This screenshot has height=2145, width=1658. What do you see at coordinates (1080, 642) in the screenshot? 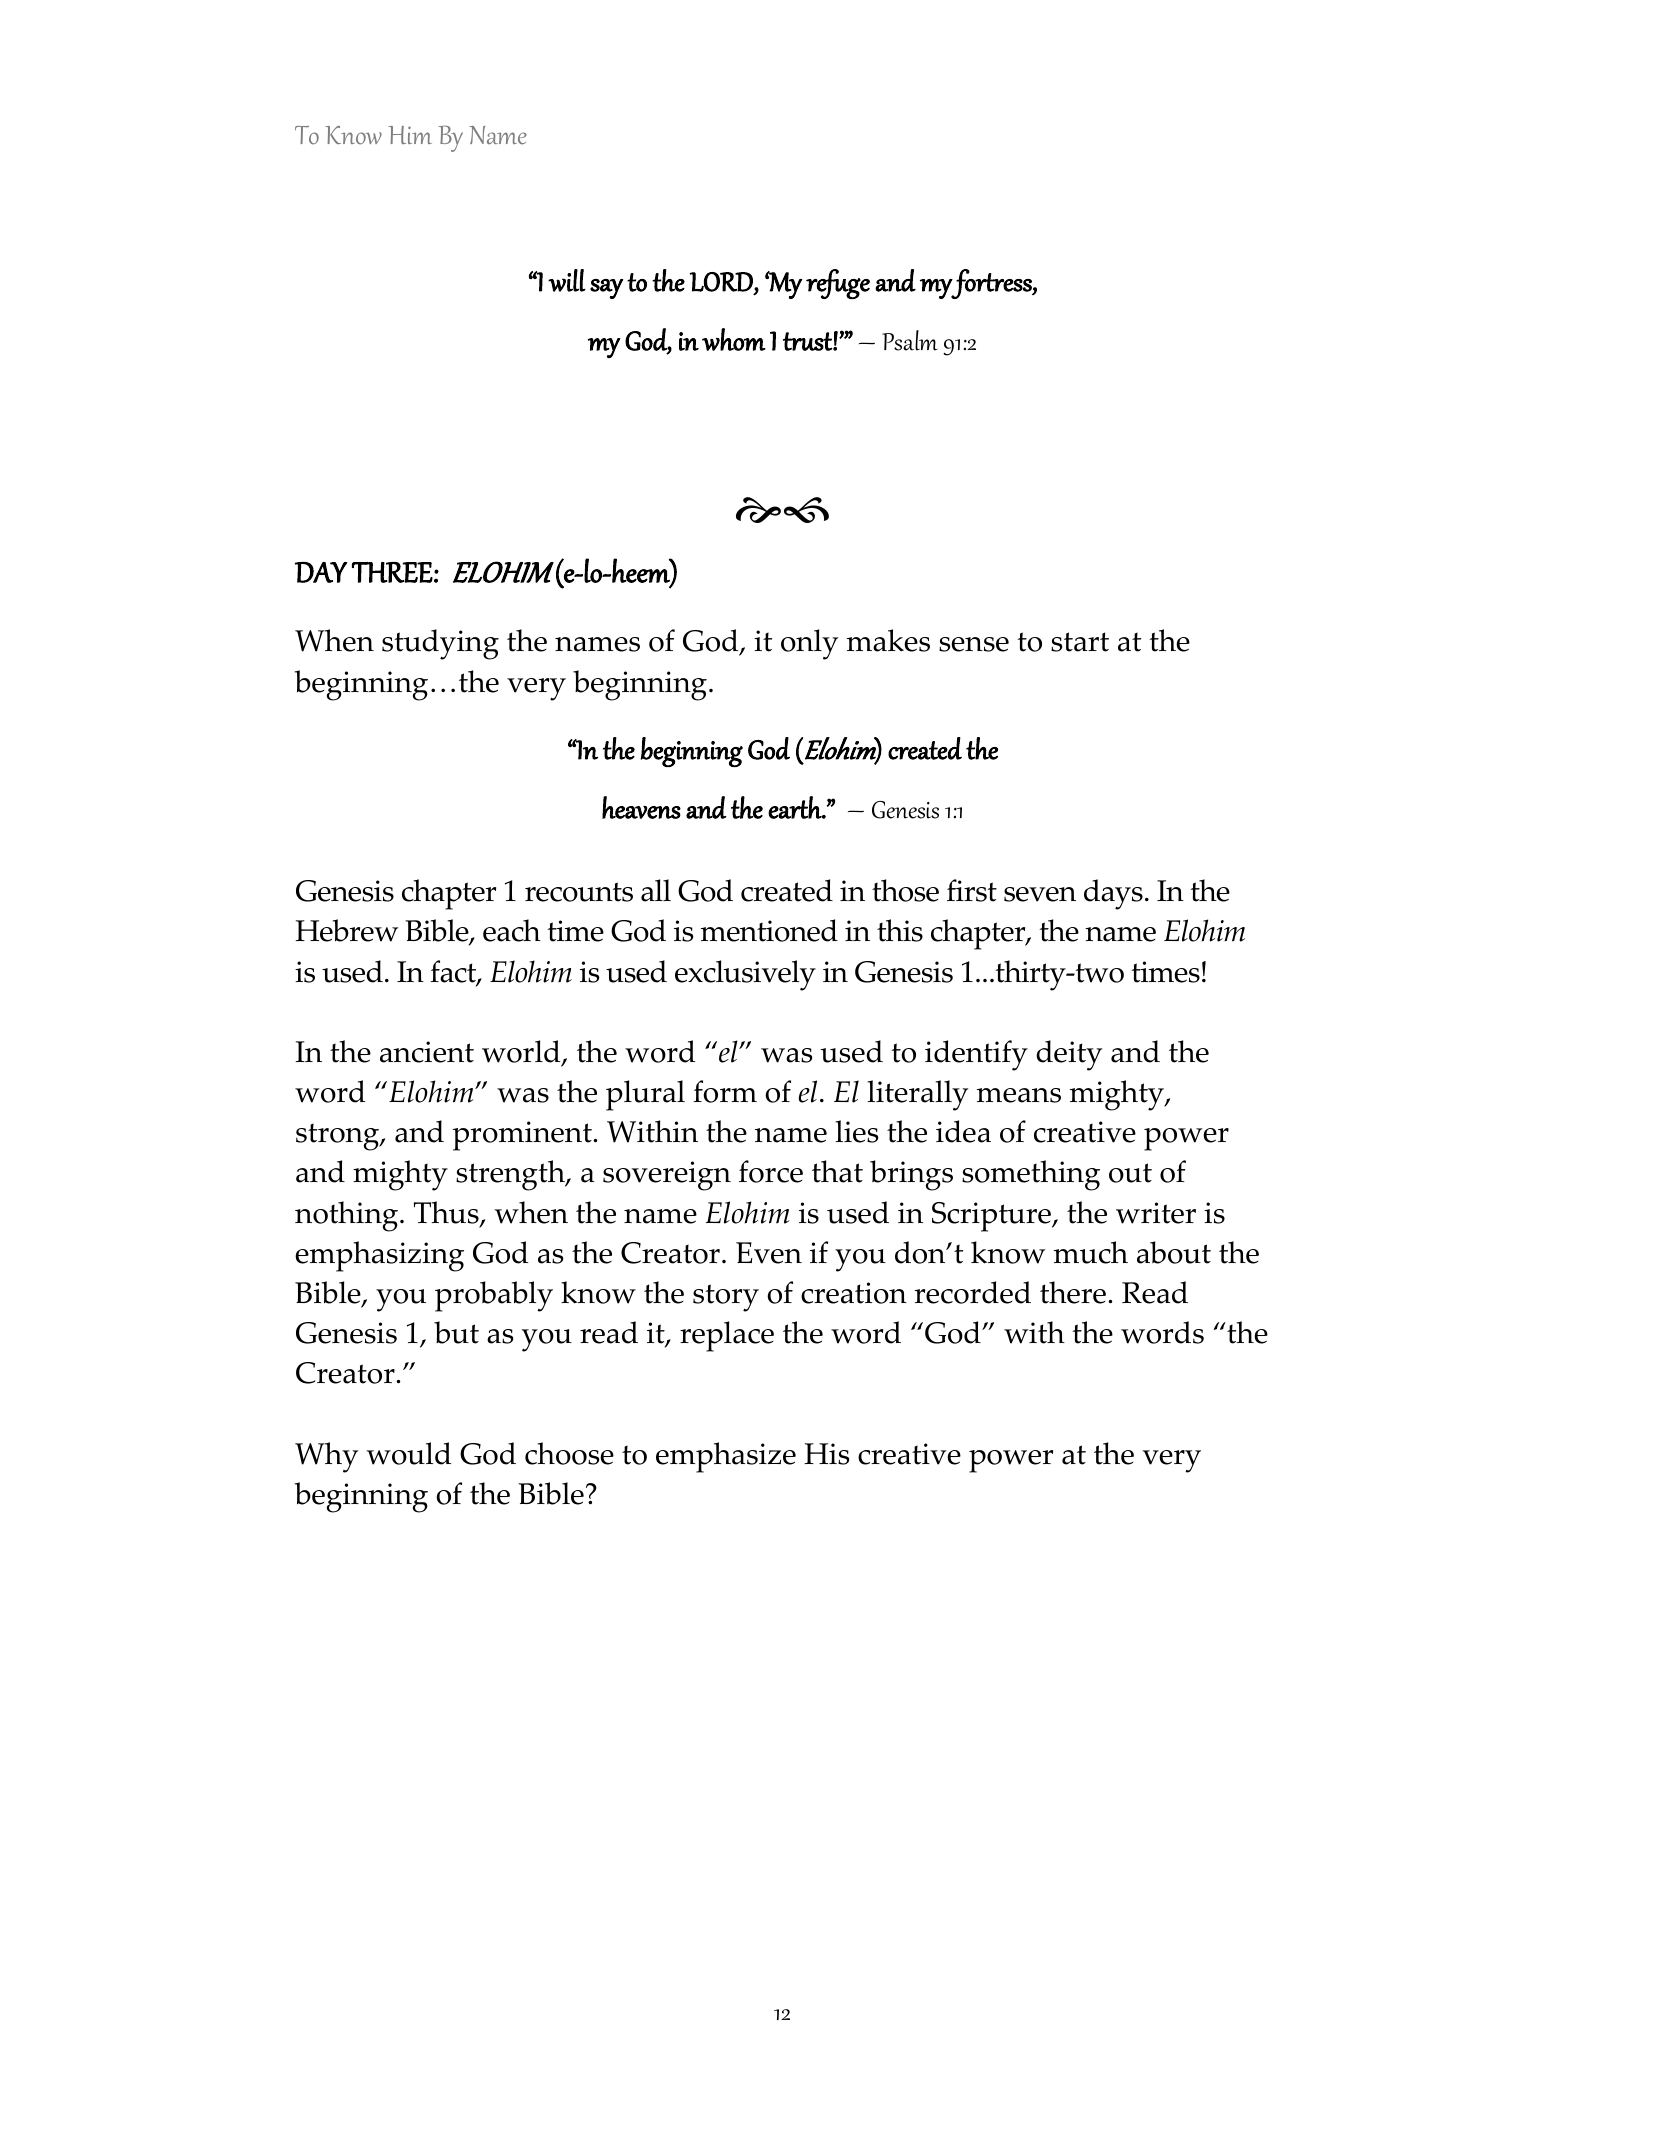
I see `start` at bounding box center [1080, 642].
